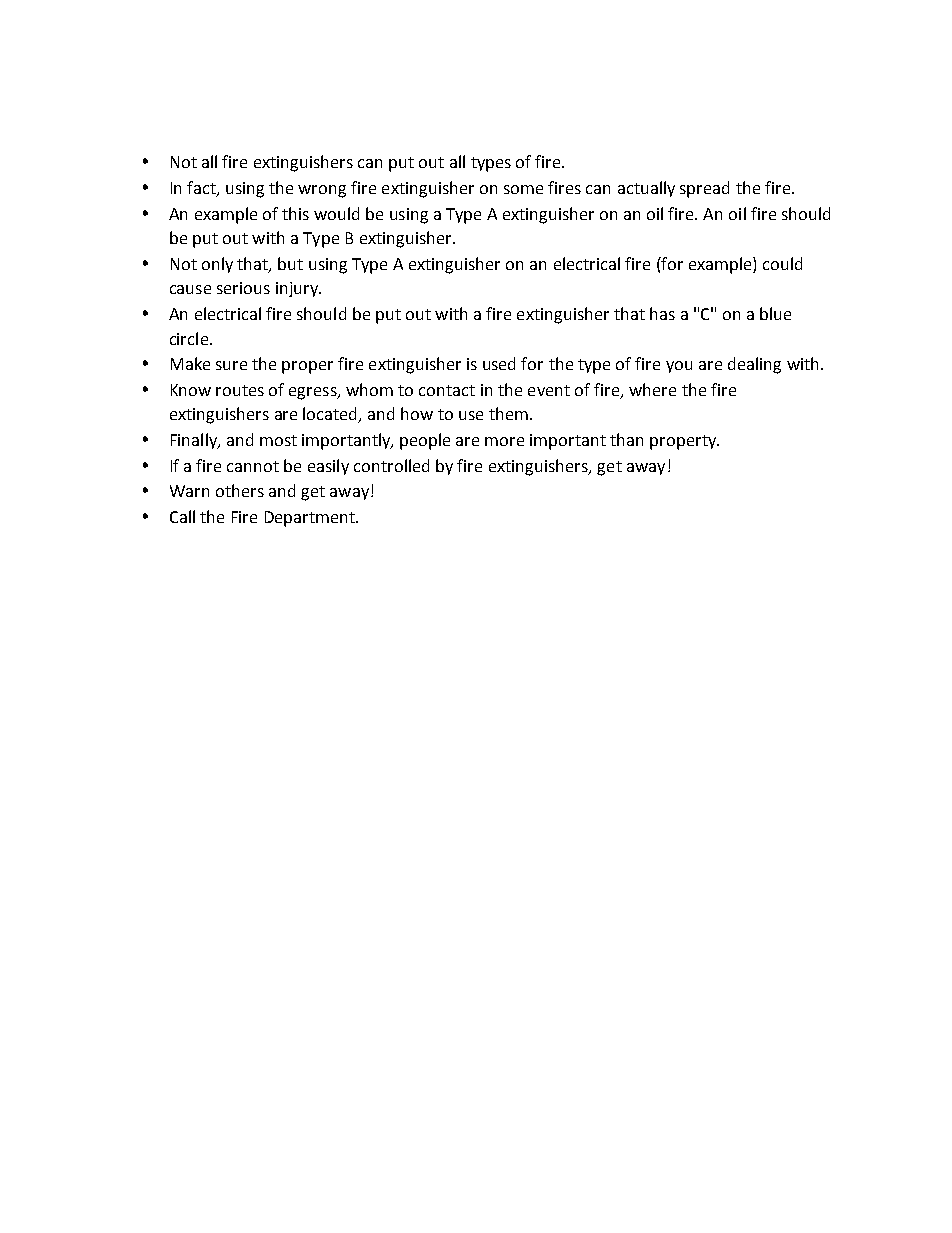 The image size is (952, 1233). Describe the element at coordinates (311, 519) in the image. I see `Department` at that location.
